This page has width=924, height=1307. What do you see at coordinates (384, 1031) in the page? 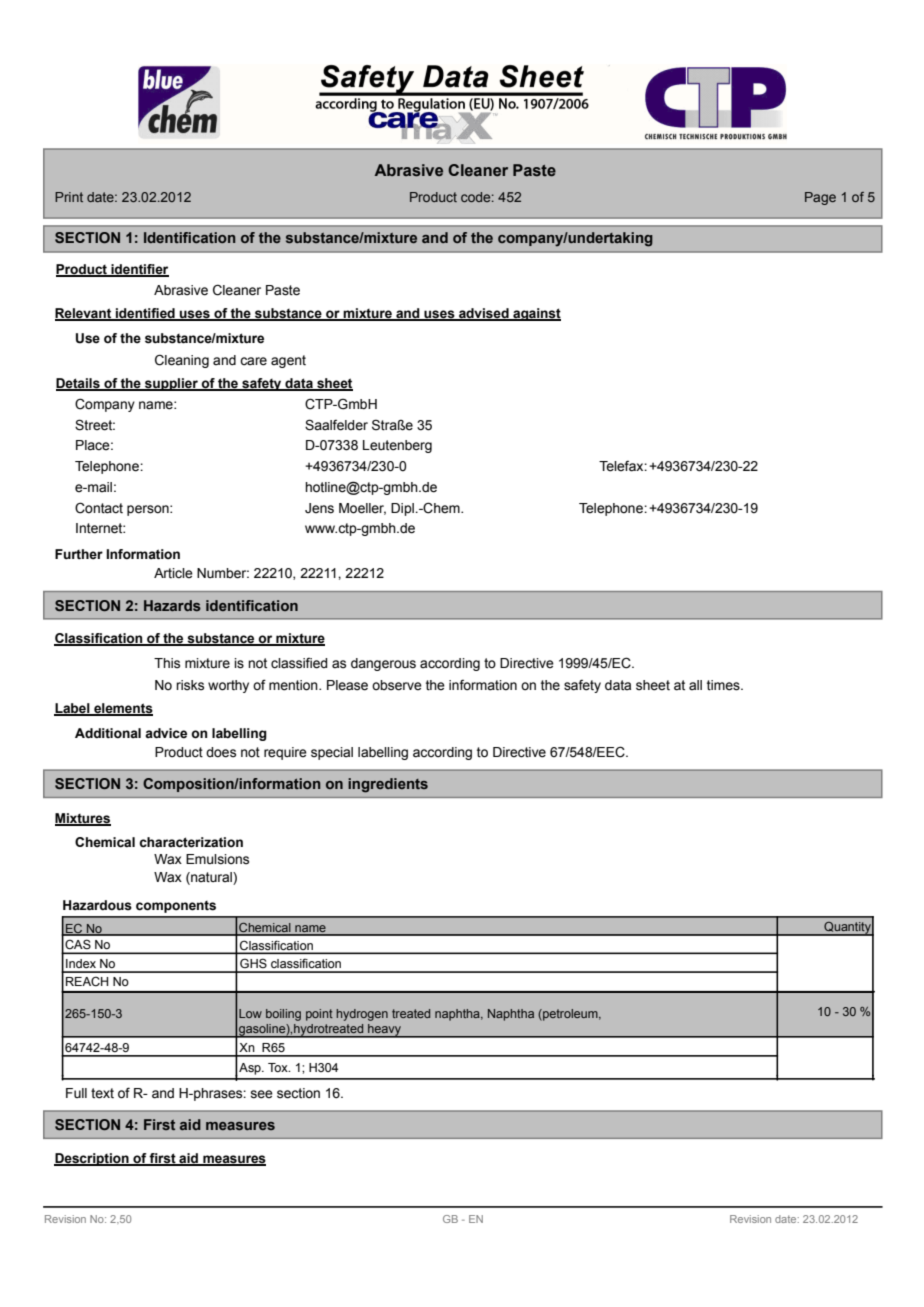
I see `heavy` at bounding box center [384, 1031].
